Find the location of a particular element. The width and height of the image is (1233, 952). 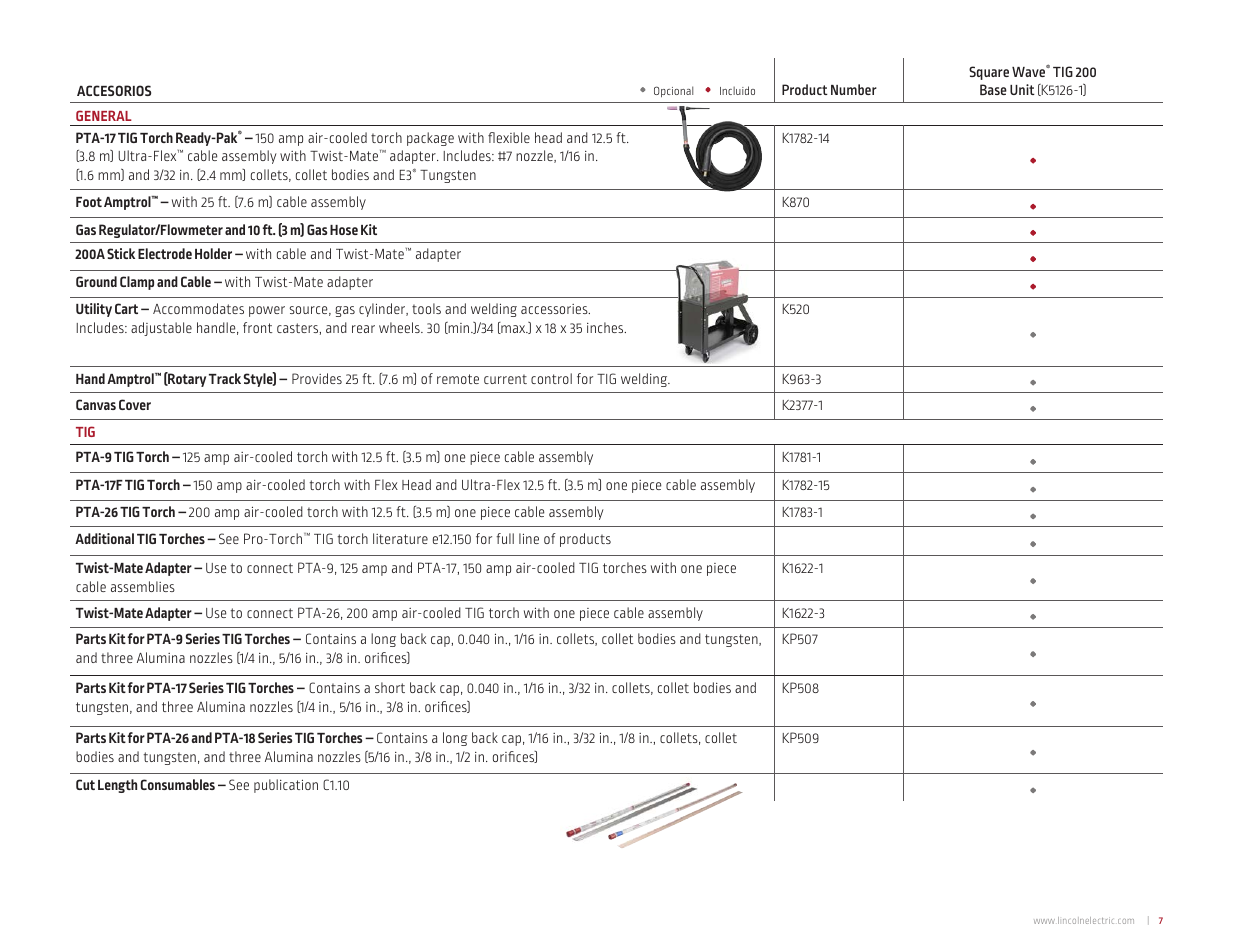

GENERAL is located at coordinates (104, 115).
